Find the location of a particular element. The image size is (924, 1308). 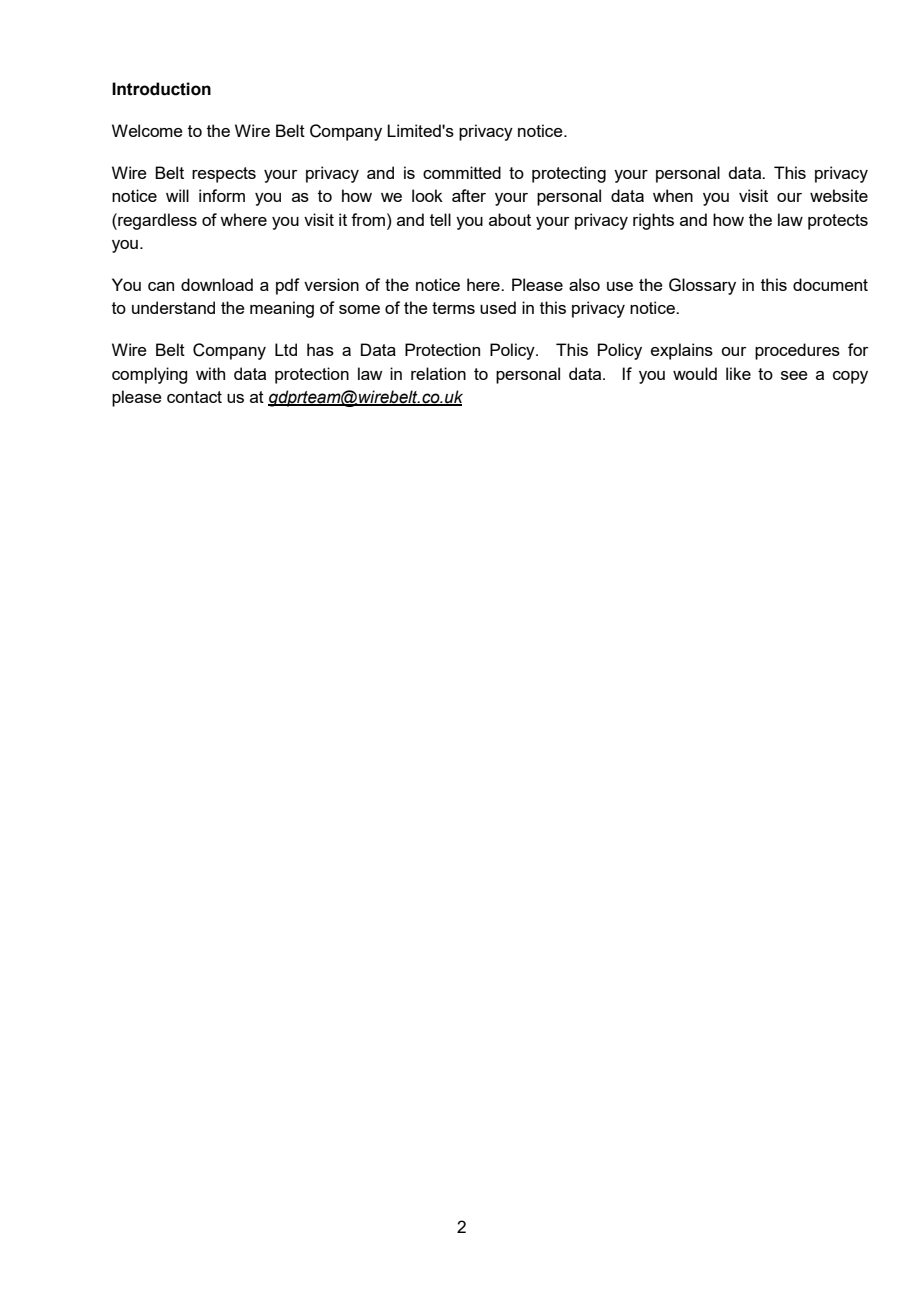

protects is located at coordinates (838, 222).
